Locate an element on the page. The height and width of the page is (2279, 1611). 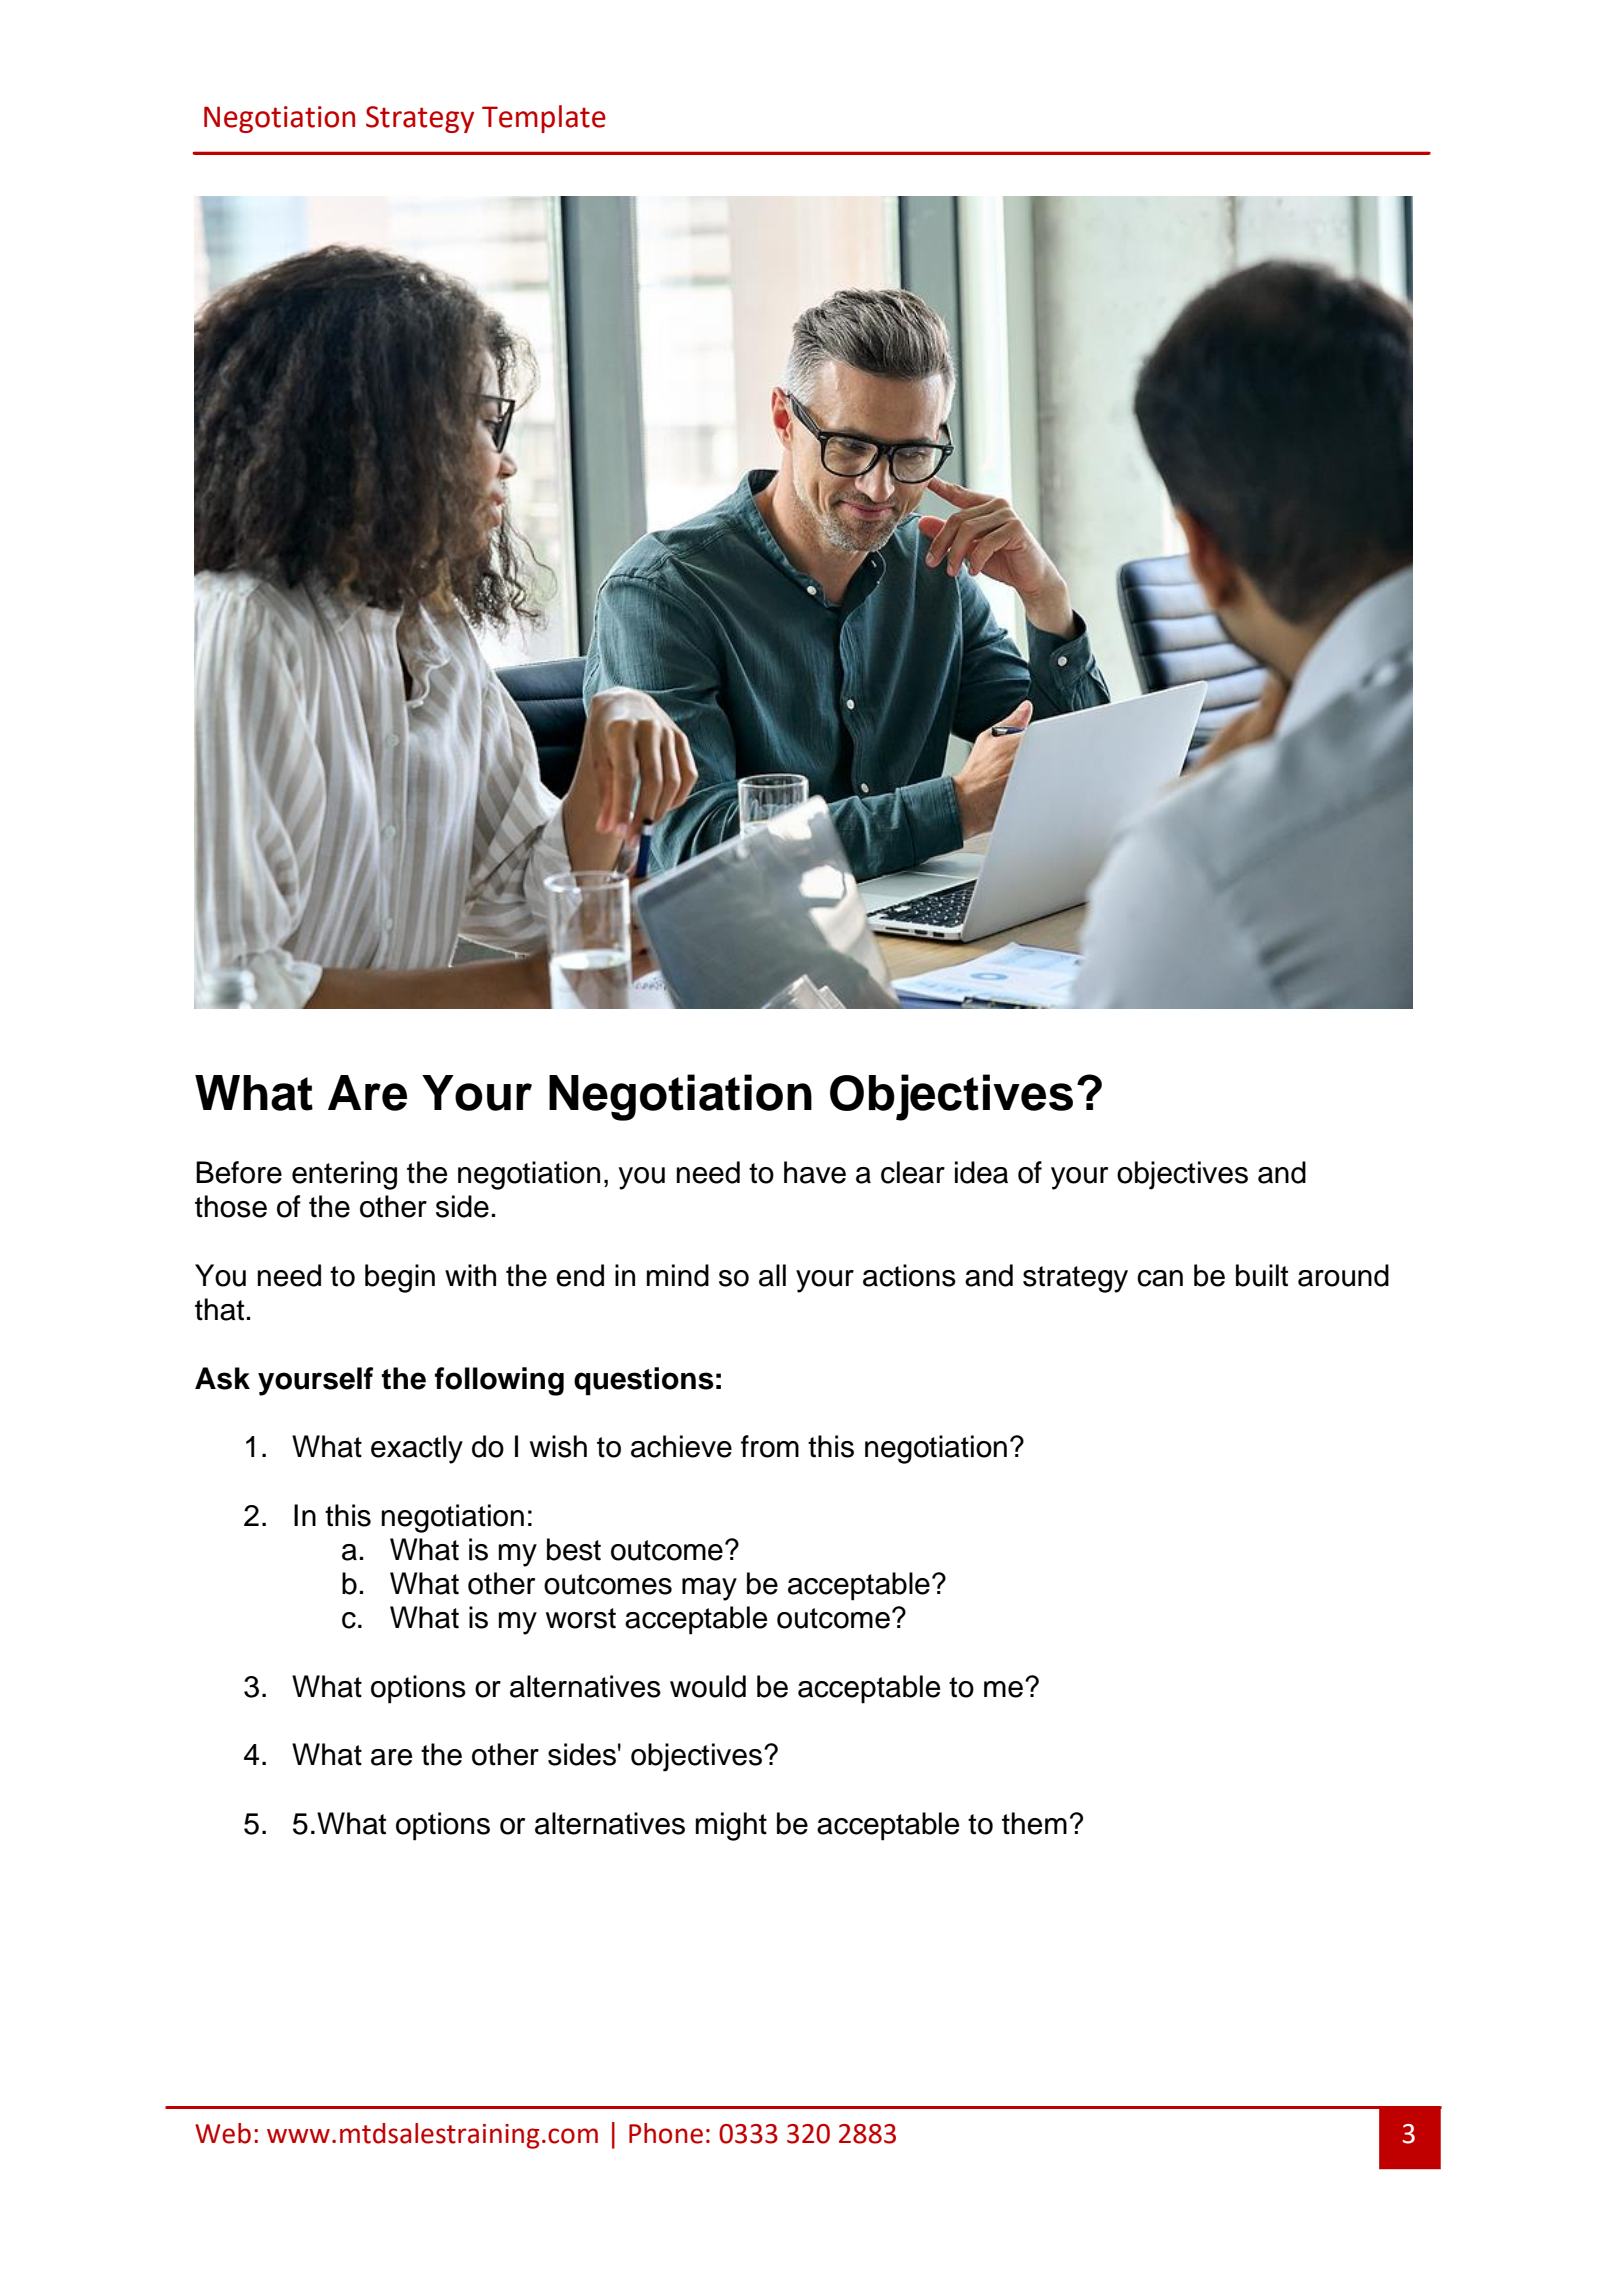
have is located at coordinates (815, 1172).
